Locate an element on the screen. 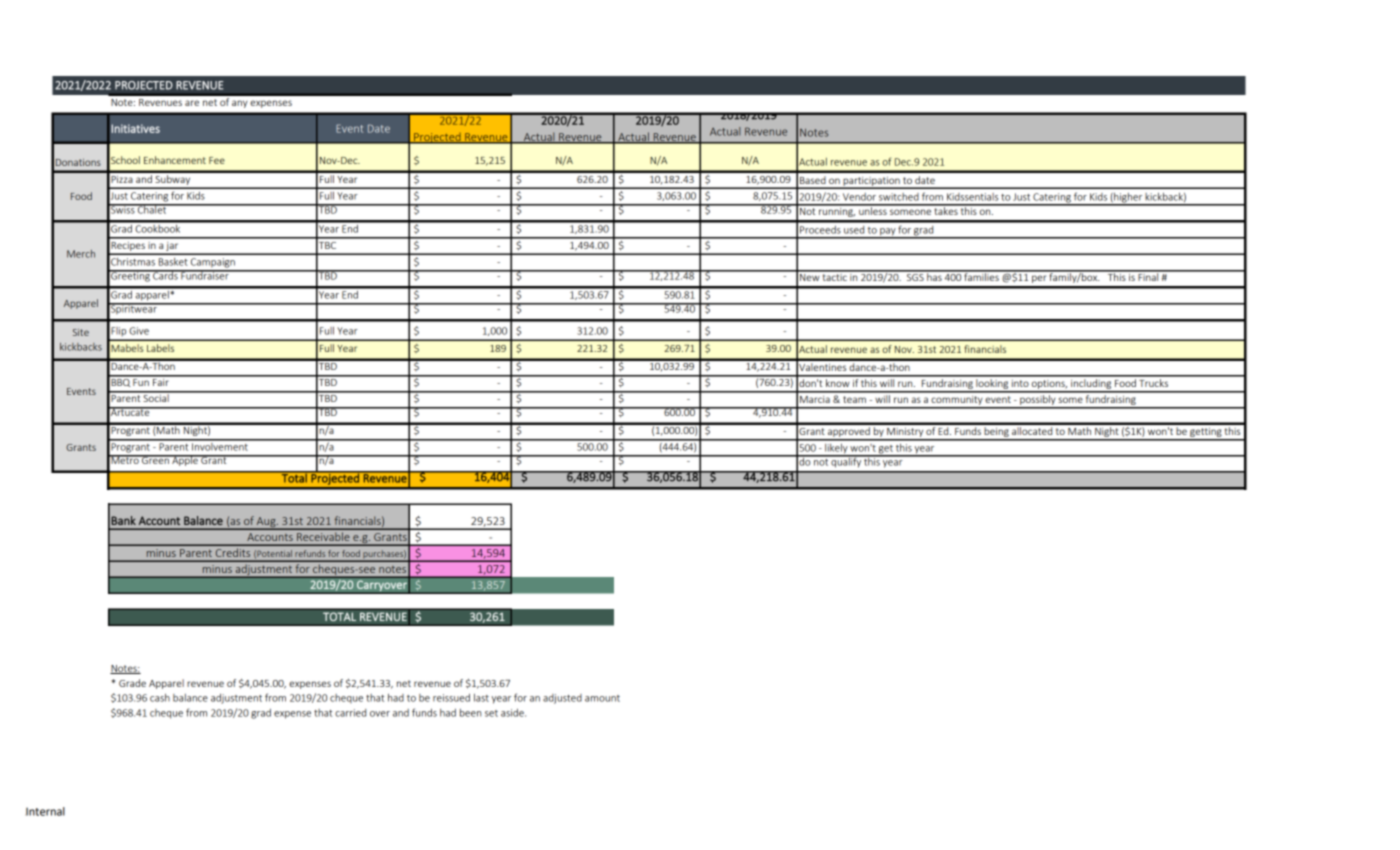 The height and width of the screenshot is (850, 1400). SGS is located at coordinates (915, 276).
